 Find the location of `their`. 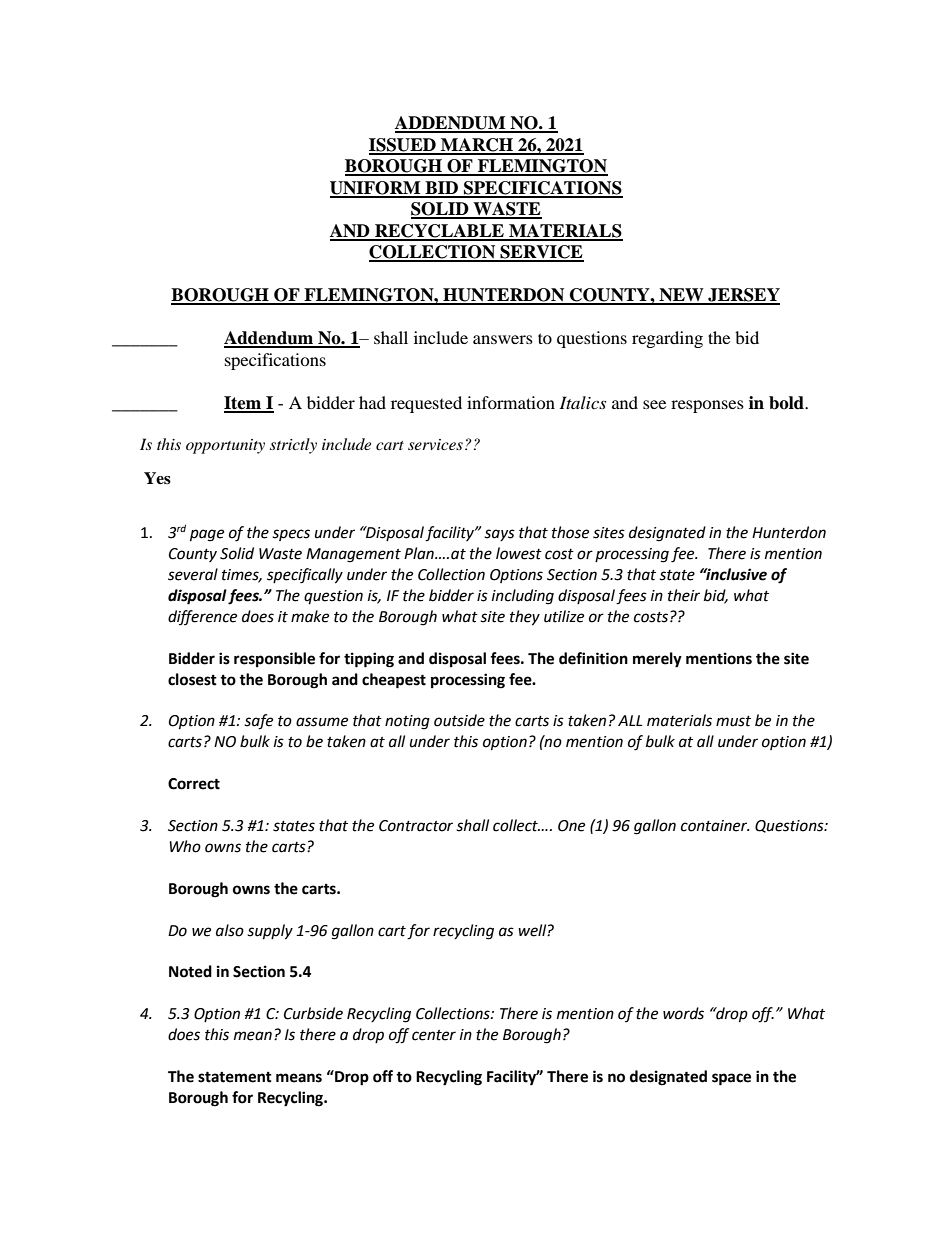

their is located at coordinates (684, 595).
